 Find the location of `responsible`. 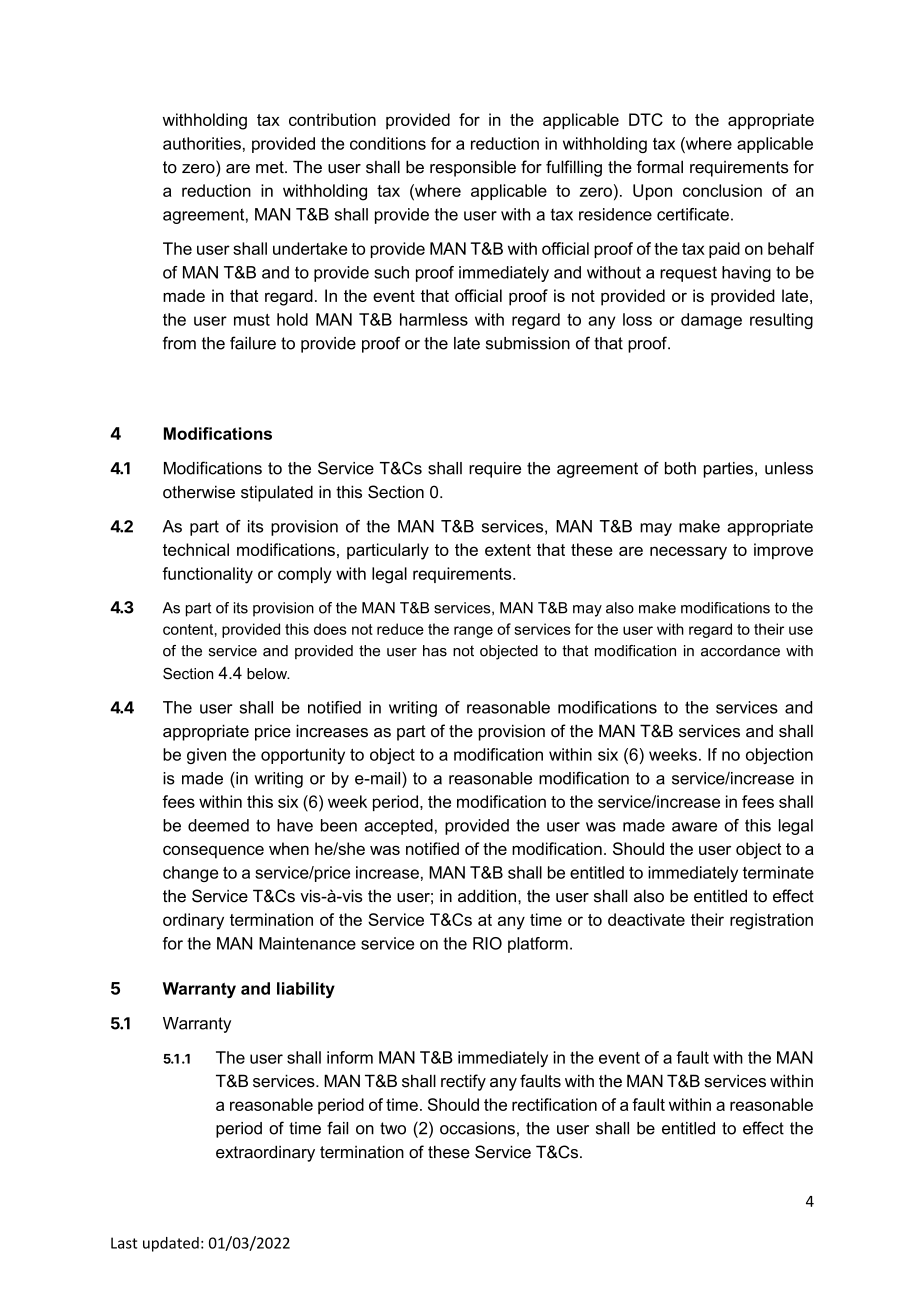

responsible is located at coordinates (473, 168).
